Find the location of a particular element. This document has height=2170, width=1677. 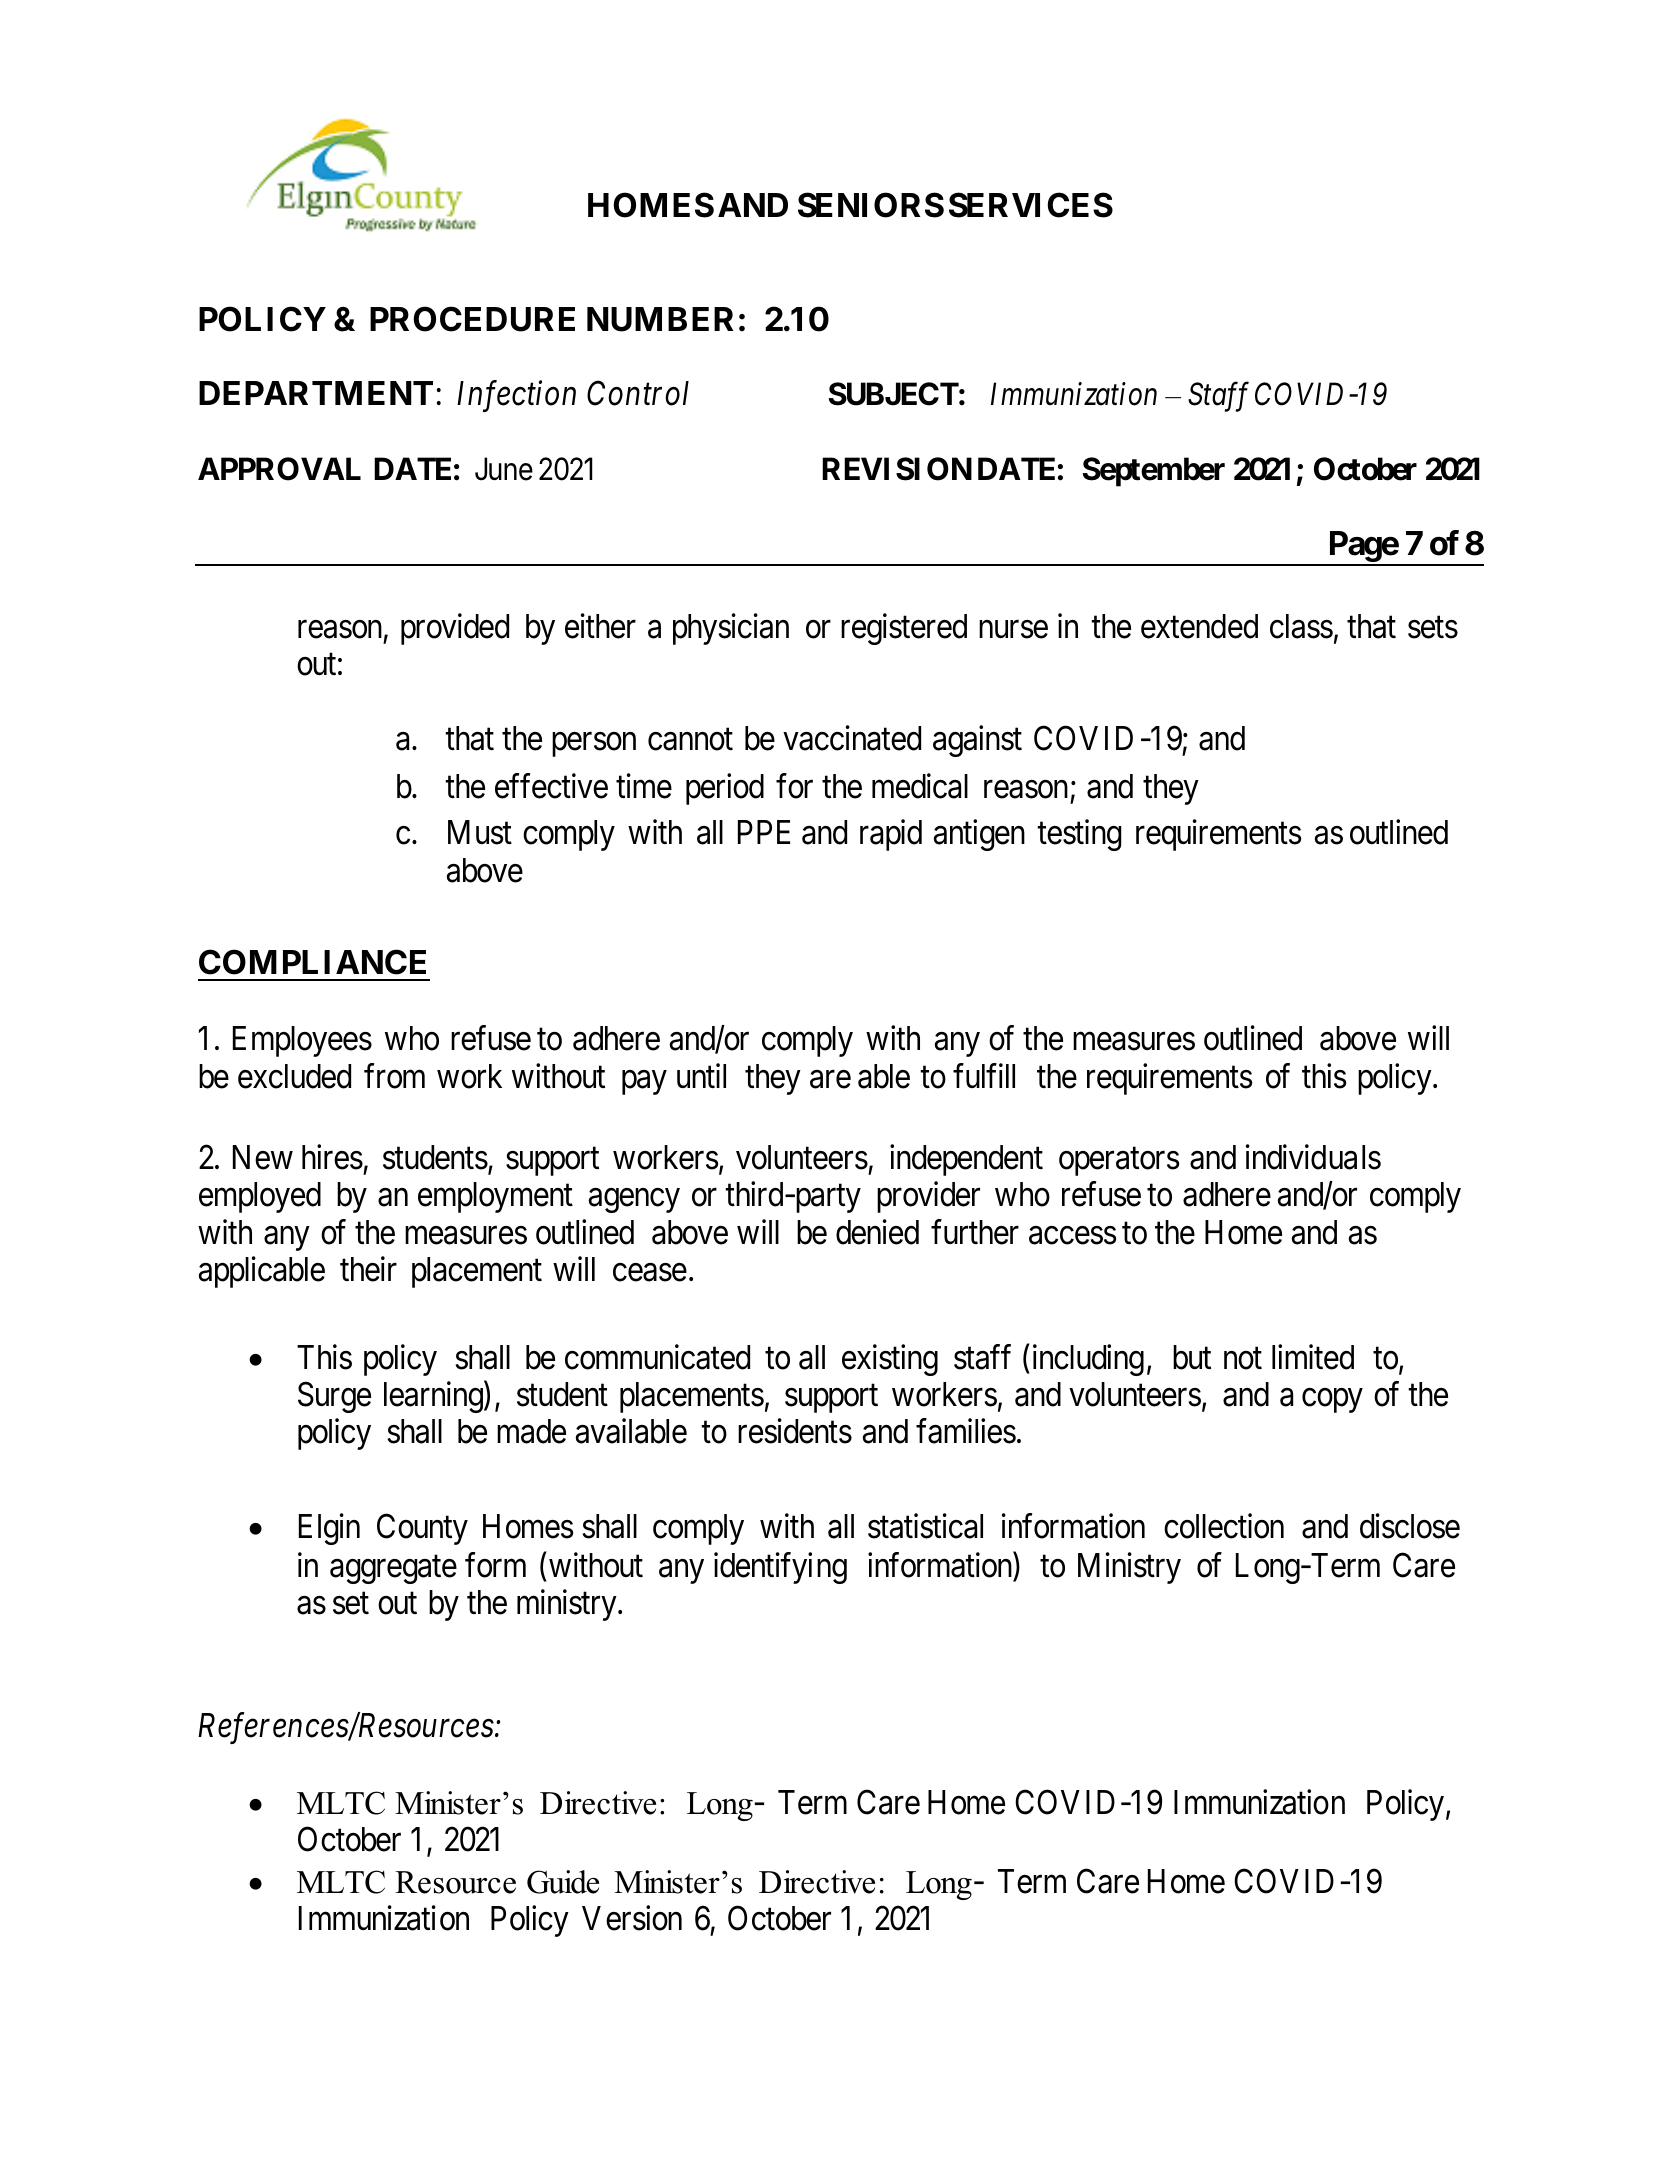

REVISION is located at coordinates (897, 469).
